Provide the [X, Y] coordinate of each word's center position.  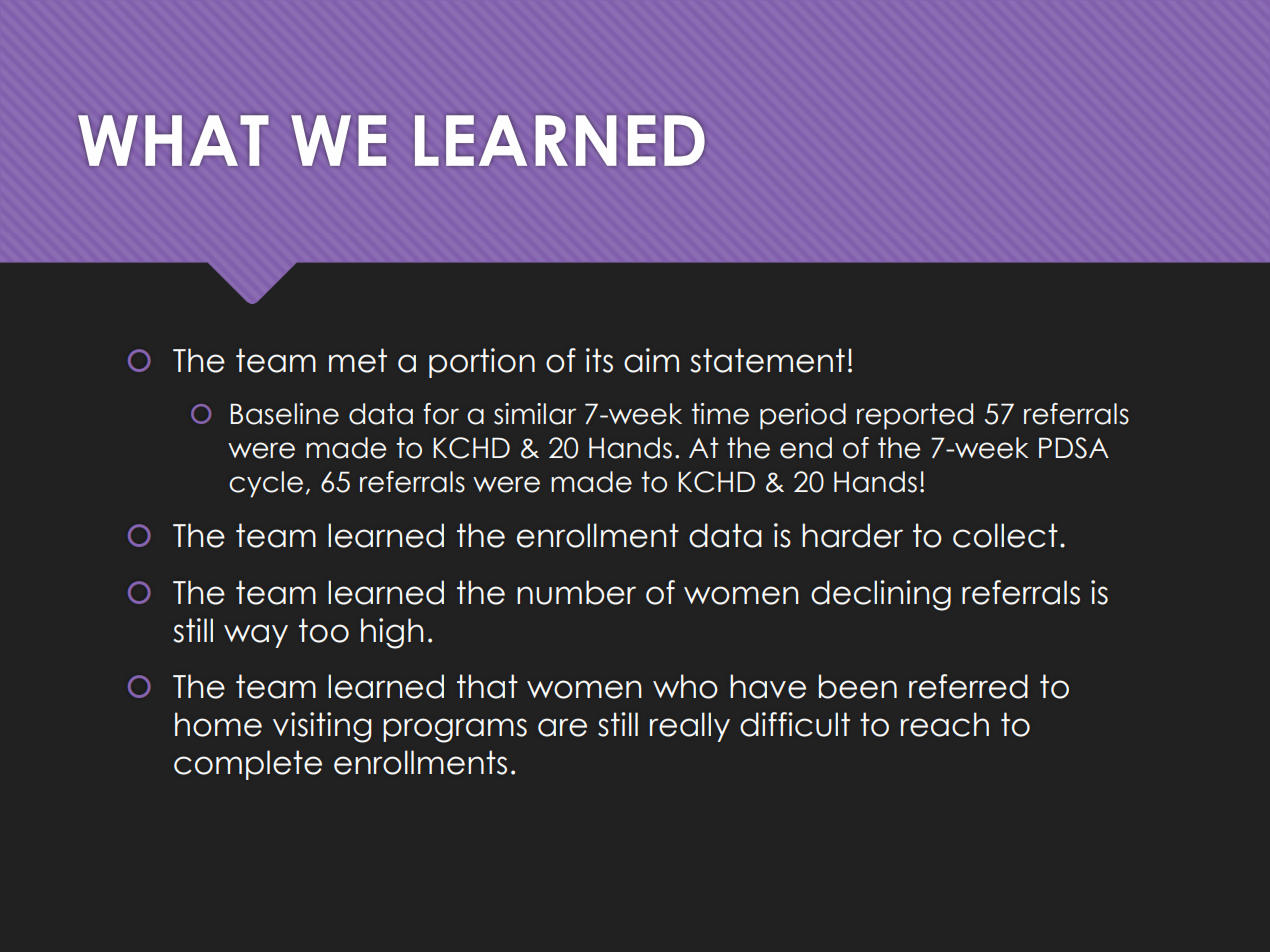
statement [767, 360]
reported [915, 416]
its [599, 360]
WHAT [173, 140]
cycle [266, 484]
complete [248, 765]
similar [535, 414]
